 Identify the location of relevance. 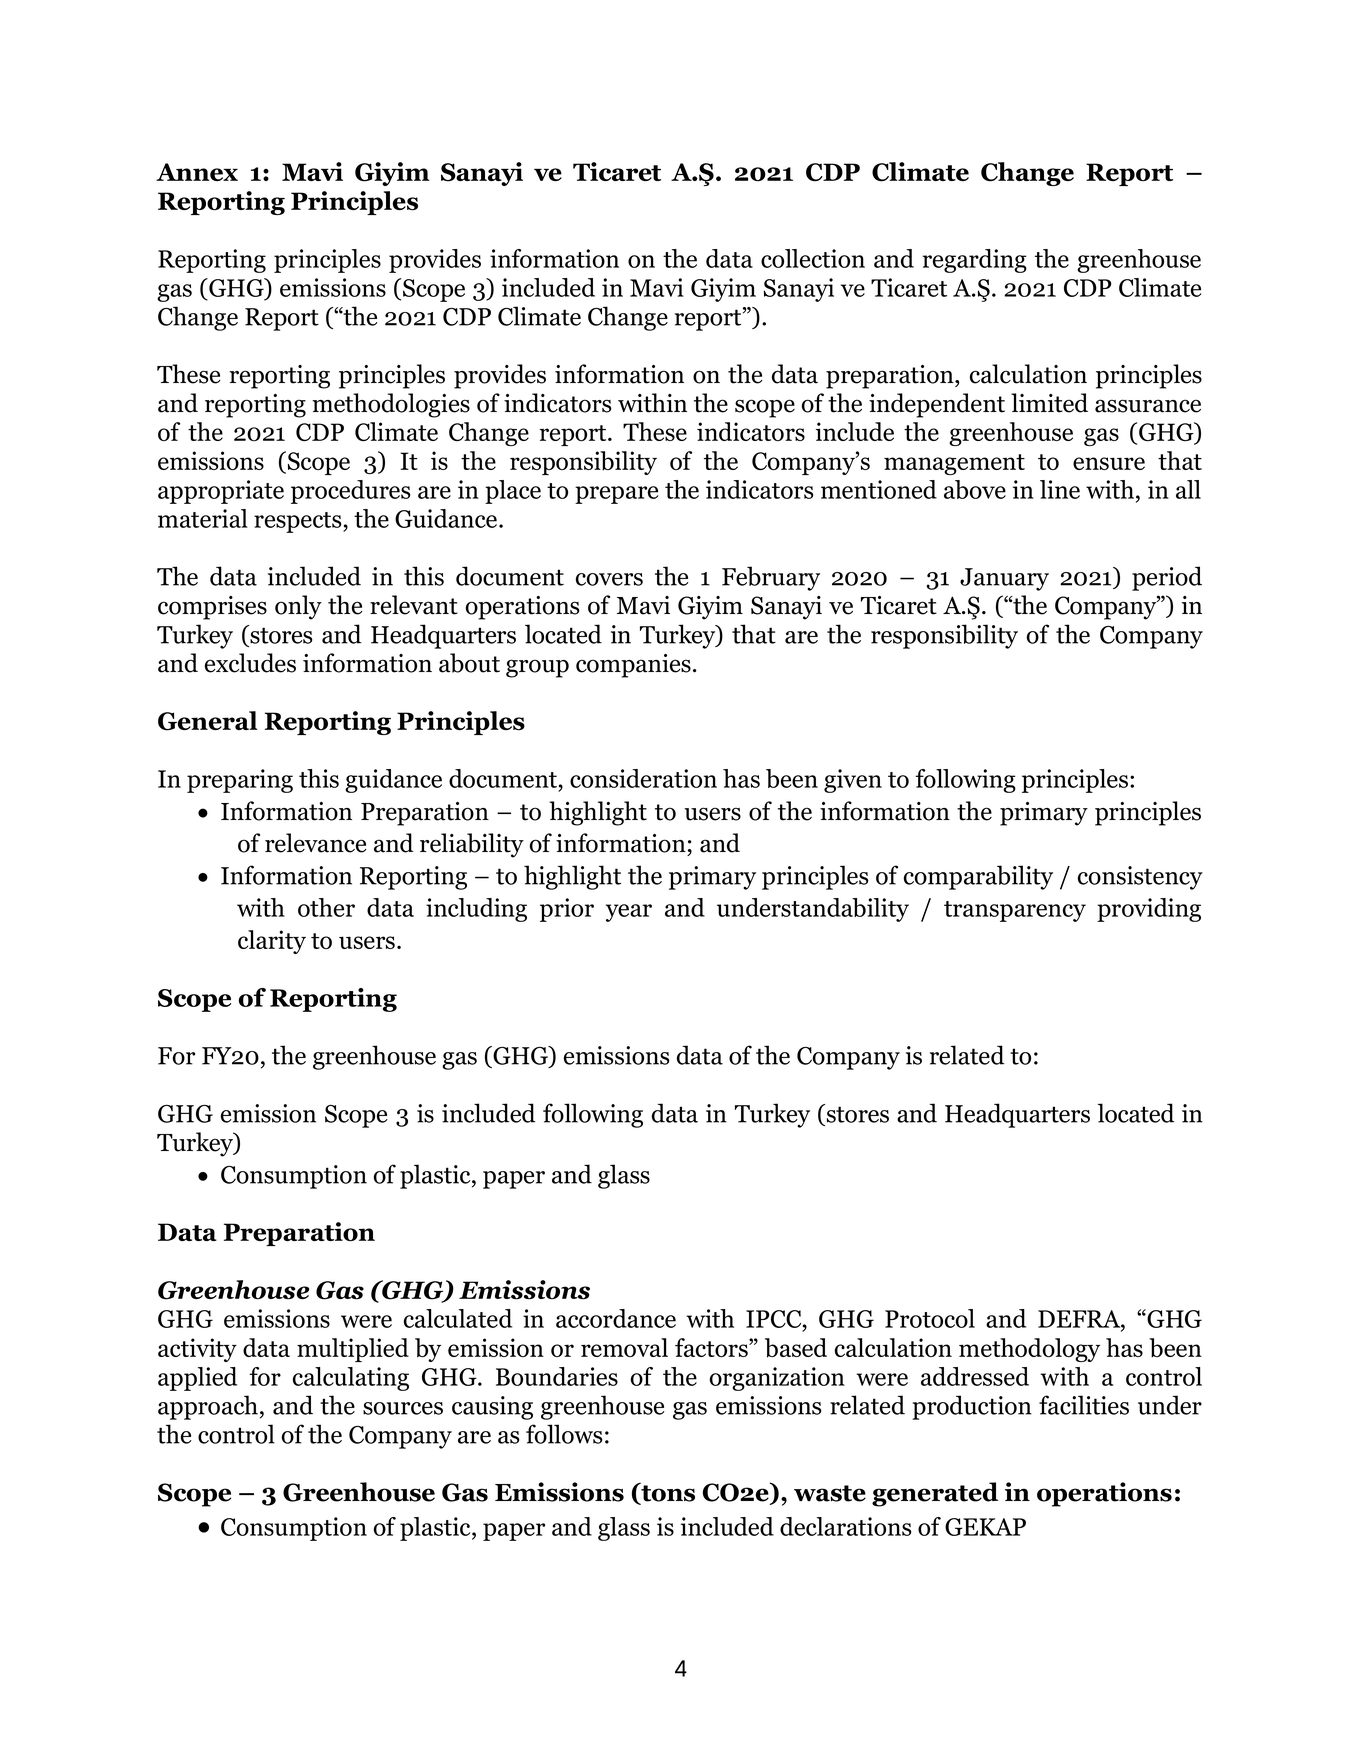
(315, 843).
